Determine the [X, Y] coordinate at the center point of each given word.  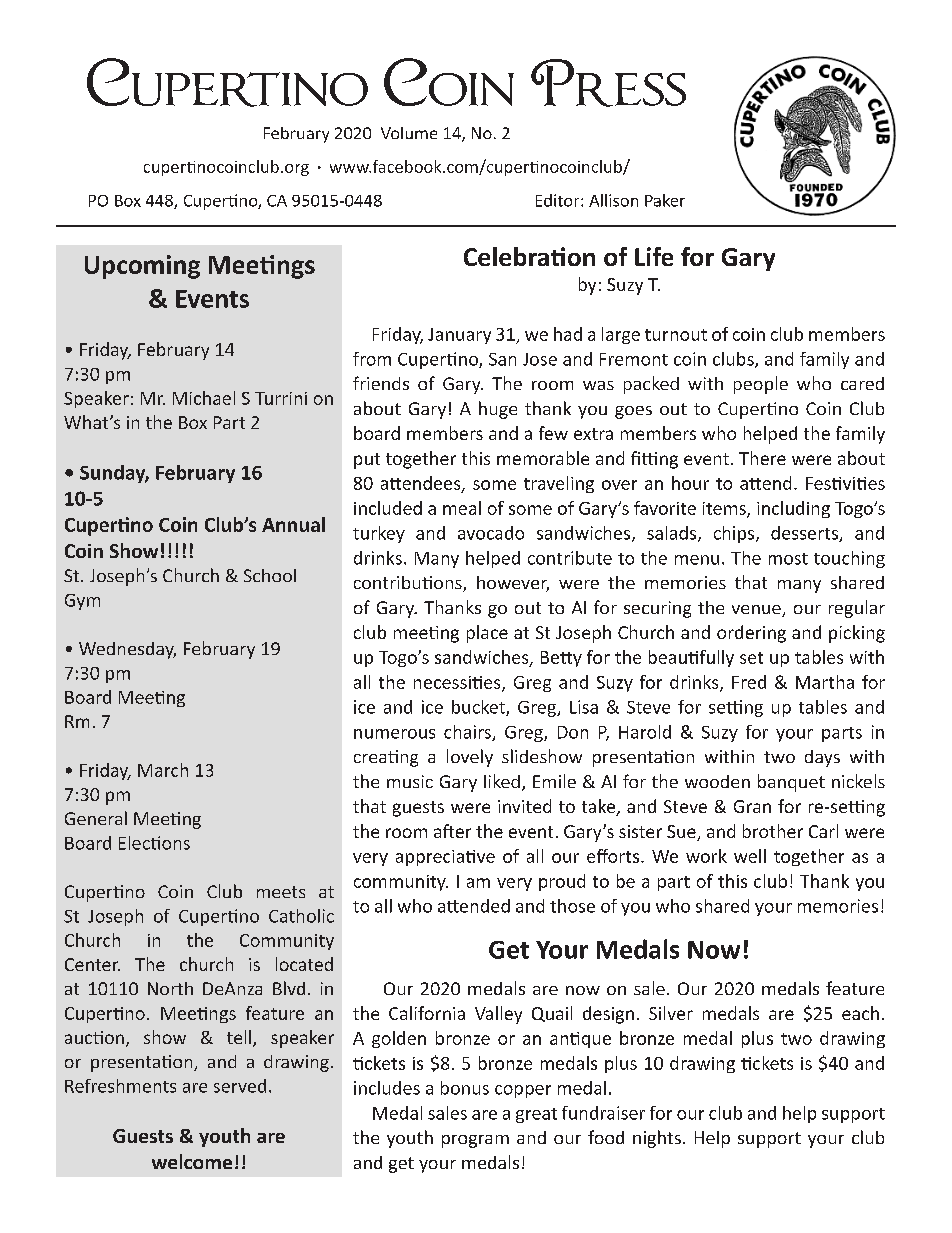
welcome [192, 1161]
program [475, 1141]
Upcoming [142, 267]
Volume [409, 133]
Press [608, 83]
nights [657, 1139]
